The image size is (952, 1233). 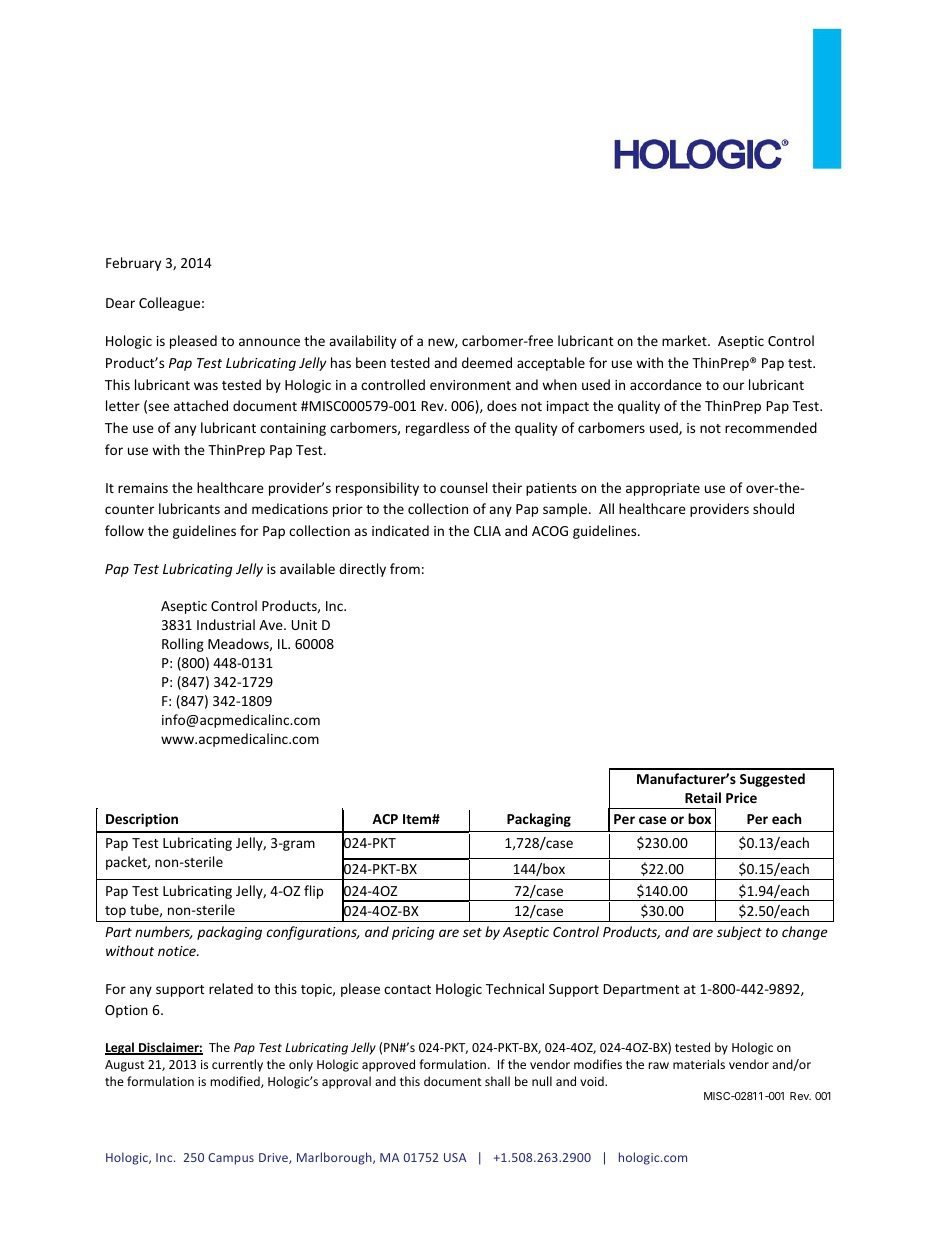 I want to click on Campus, so click(x=231, y=1159).
